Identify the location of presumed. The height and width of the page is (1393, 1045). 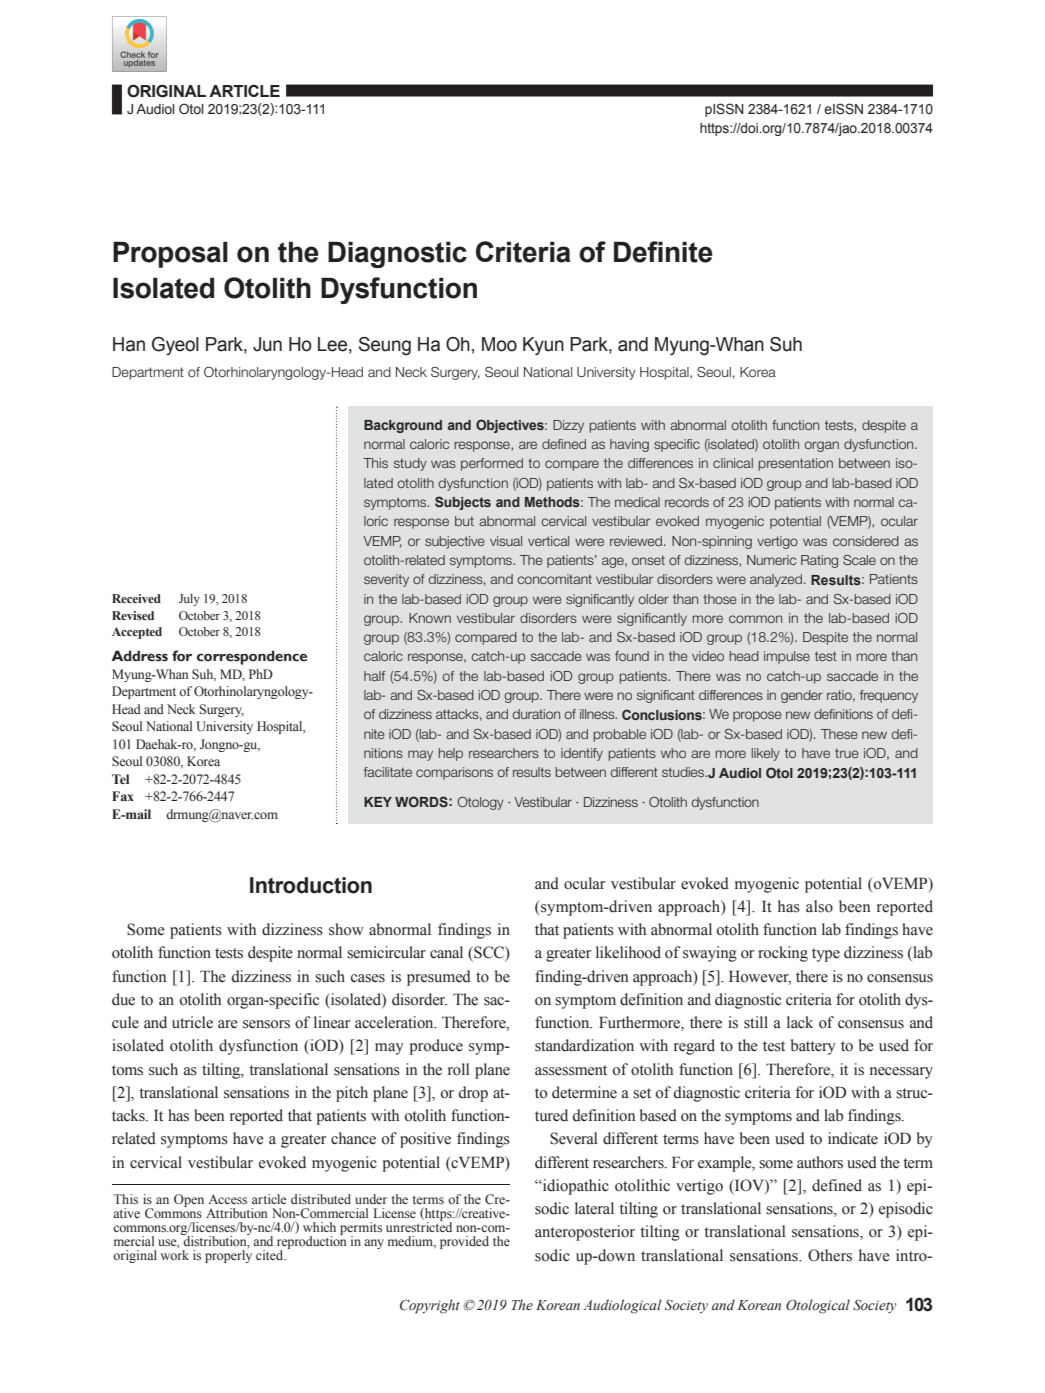
(439, 978).
